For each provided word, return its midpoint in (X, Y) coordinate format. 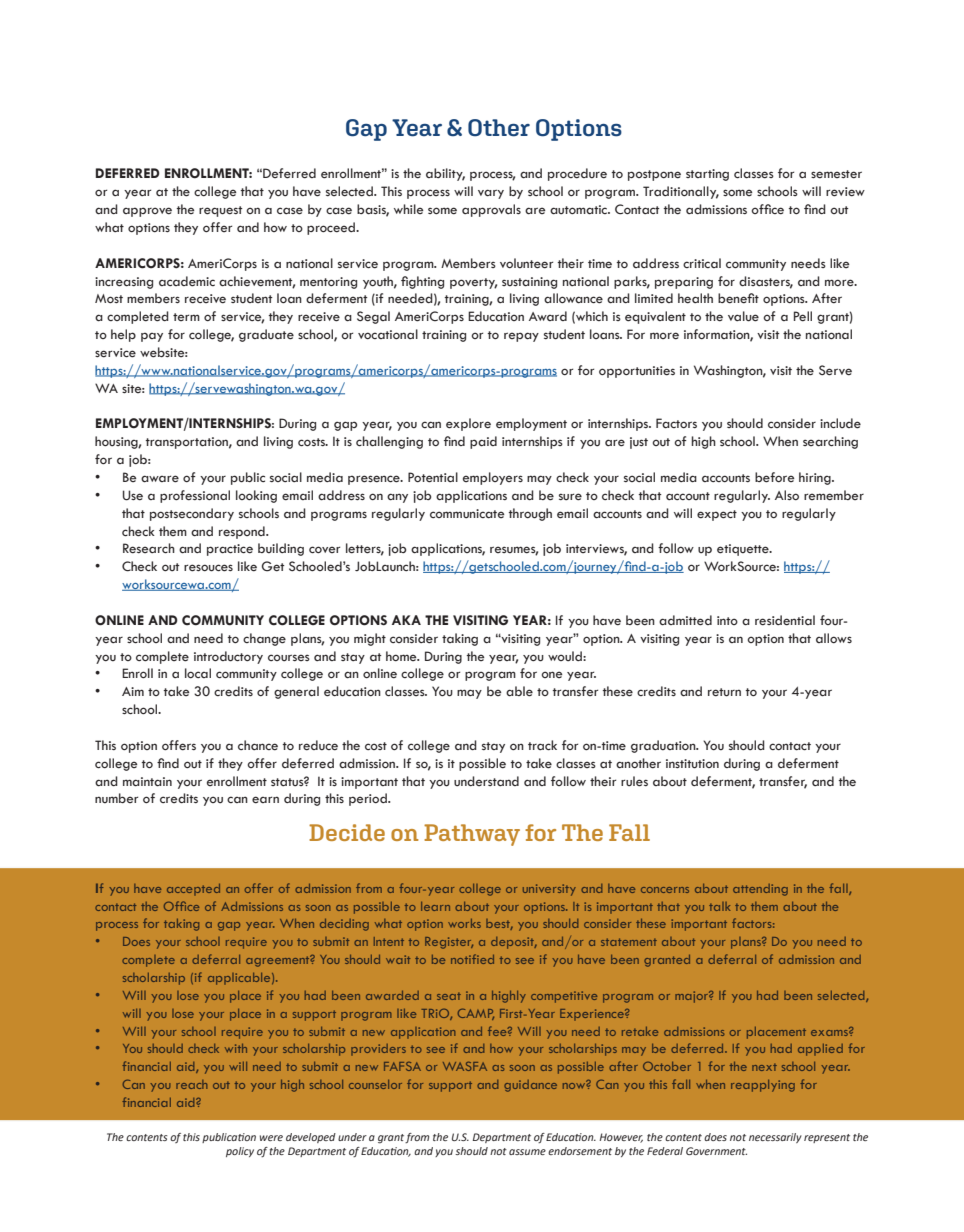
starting (707, 175)
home (402, 656)
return (724, 692)
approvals (491, 210)
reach (191, 1084)
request (221, 211)
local (198, 673)
